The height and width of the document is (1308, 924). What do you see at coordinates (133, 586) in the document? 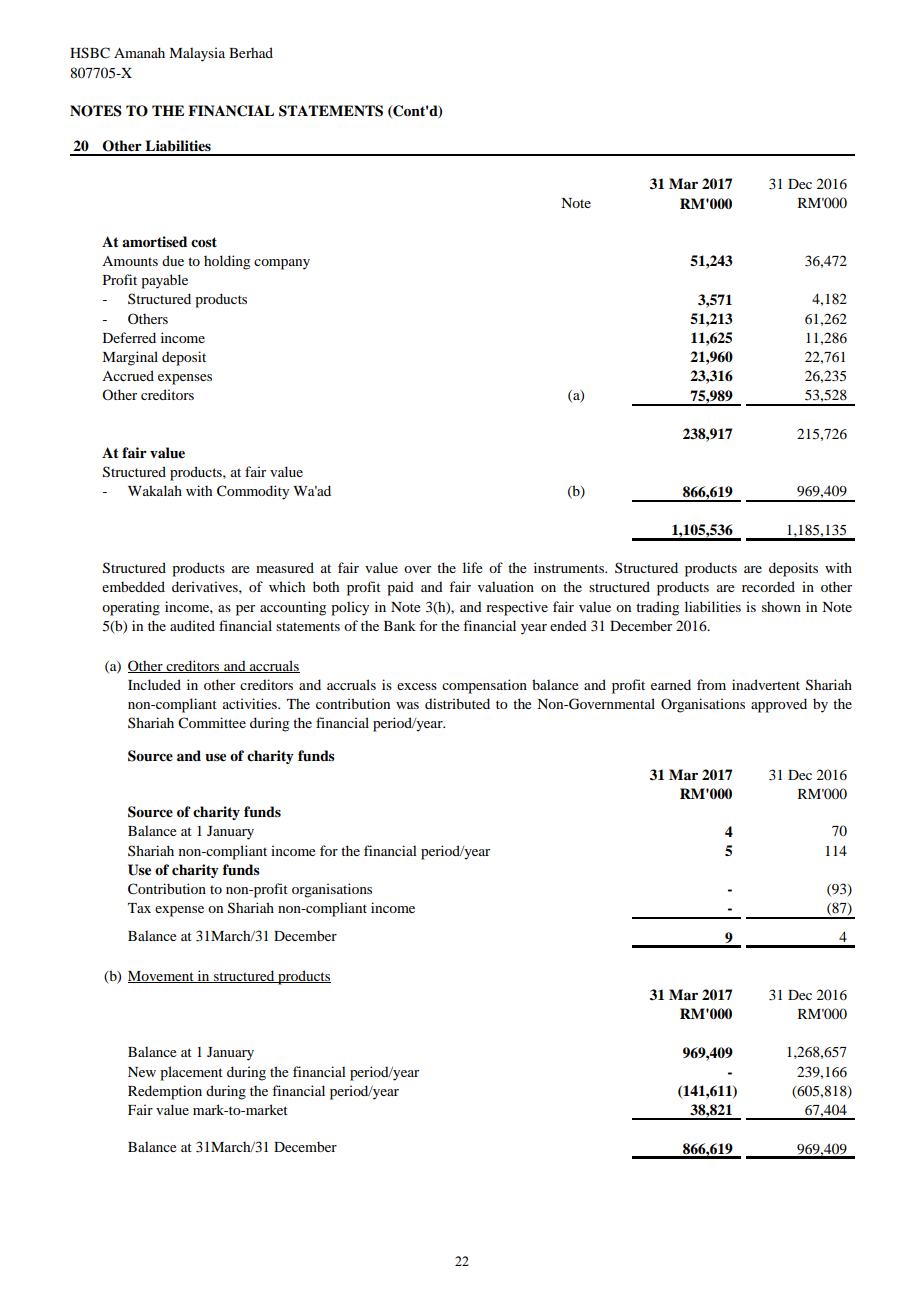
I see `embedded` at bounding box center [133, 586].
